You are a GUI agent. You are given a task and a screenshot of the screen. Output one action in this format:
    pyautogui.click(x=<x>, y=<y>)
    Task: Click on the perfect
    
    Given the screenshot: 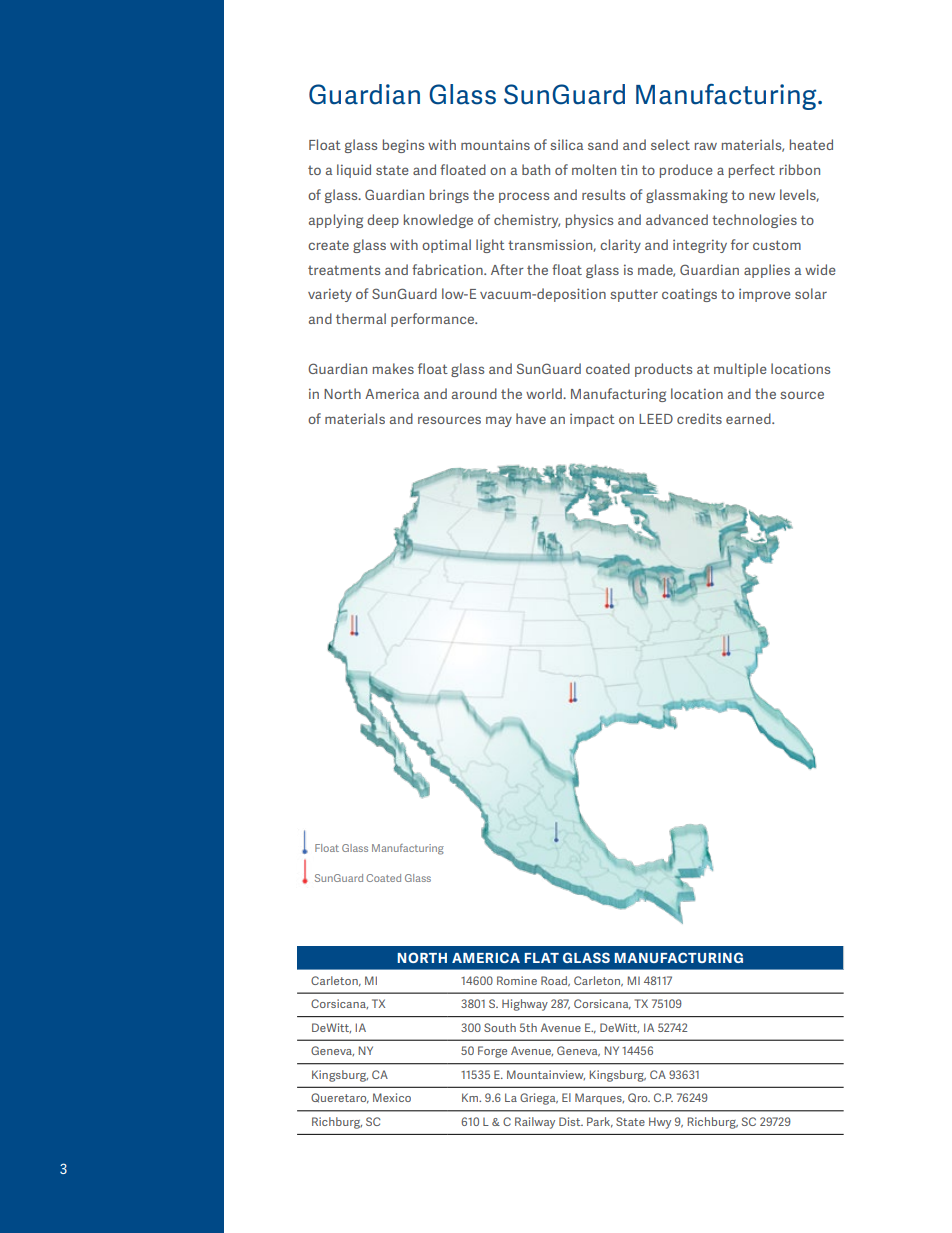 What is the action you would take?
    pyautogui.click(x=752, y=171)
